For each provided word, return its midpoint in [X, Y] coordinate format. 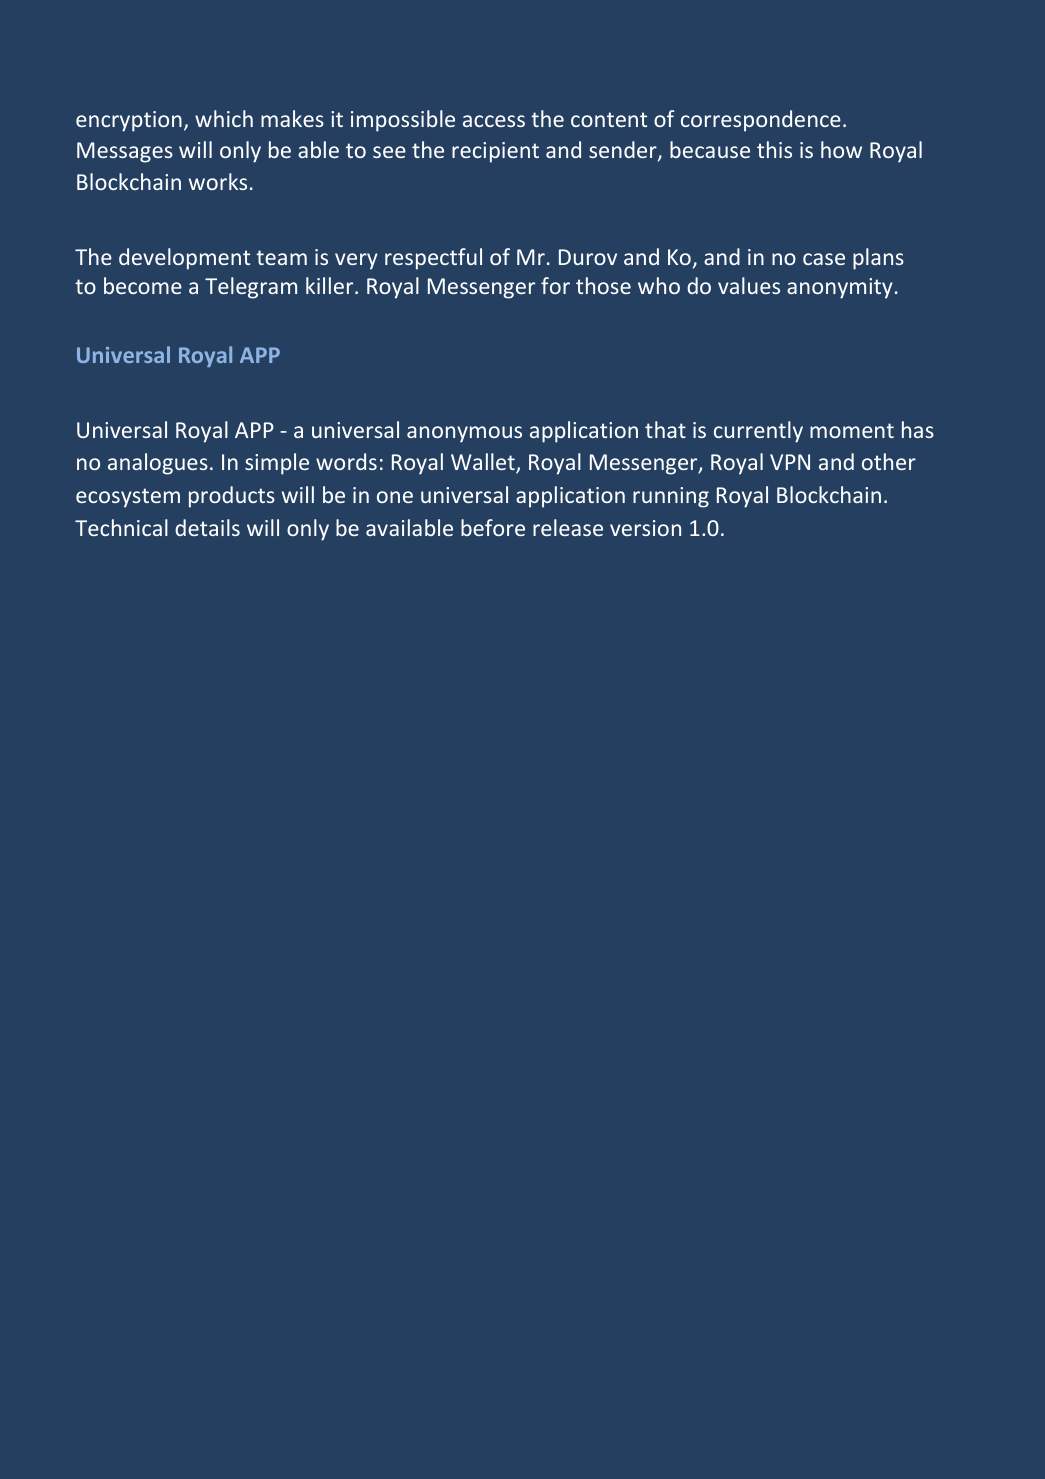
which [224, 118]
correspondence [761, 121]
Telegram [251, 288]
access [494, 121]
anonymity [840, 288]
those [603, 285]
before [493, 527]
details [207, 527]
